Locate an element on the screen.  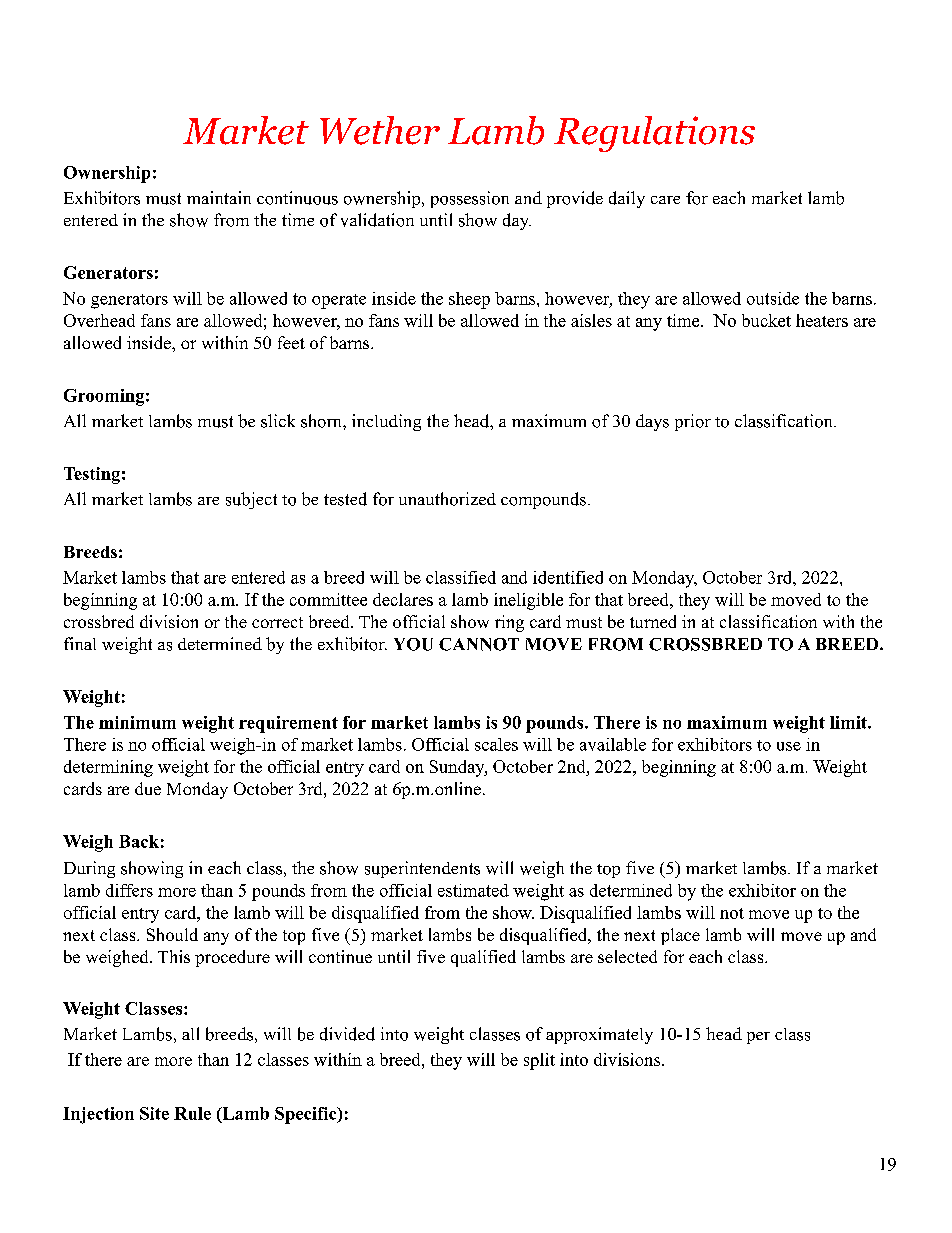
final is located at coordinates (80, 643).
